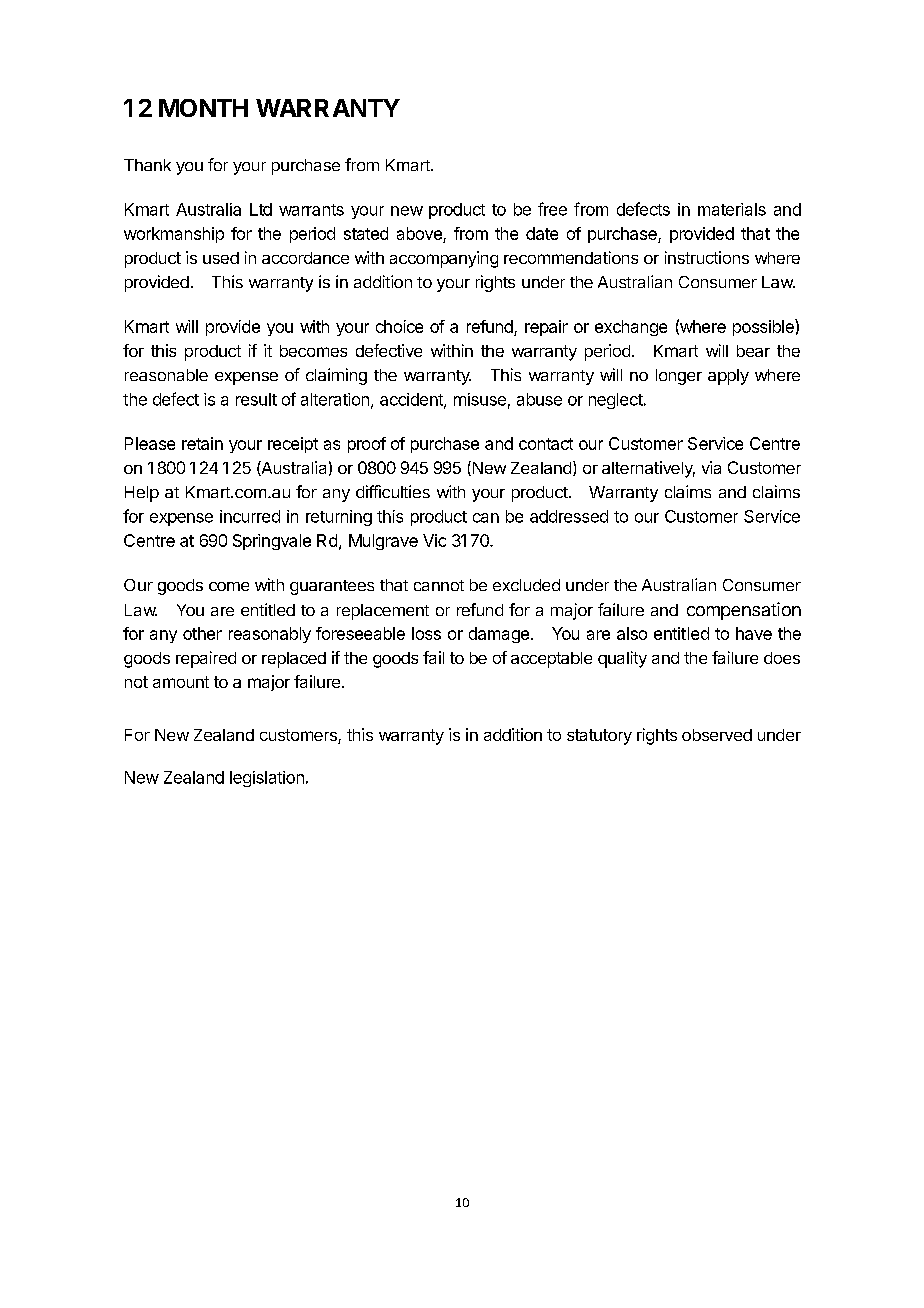  I want to click on contact, so click(546, 444).
